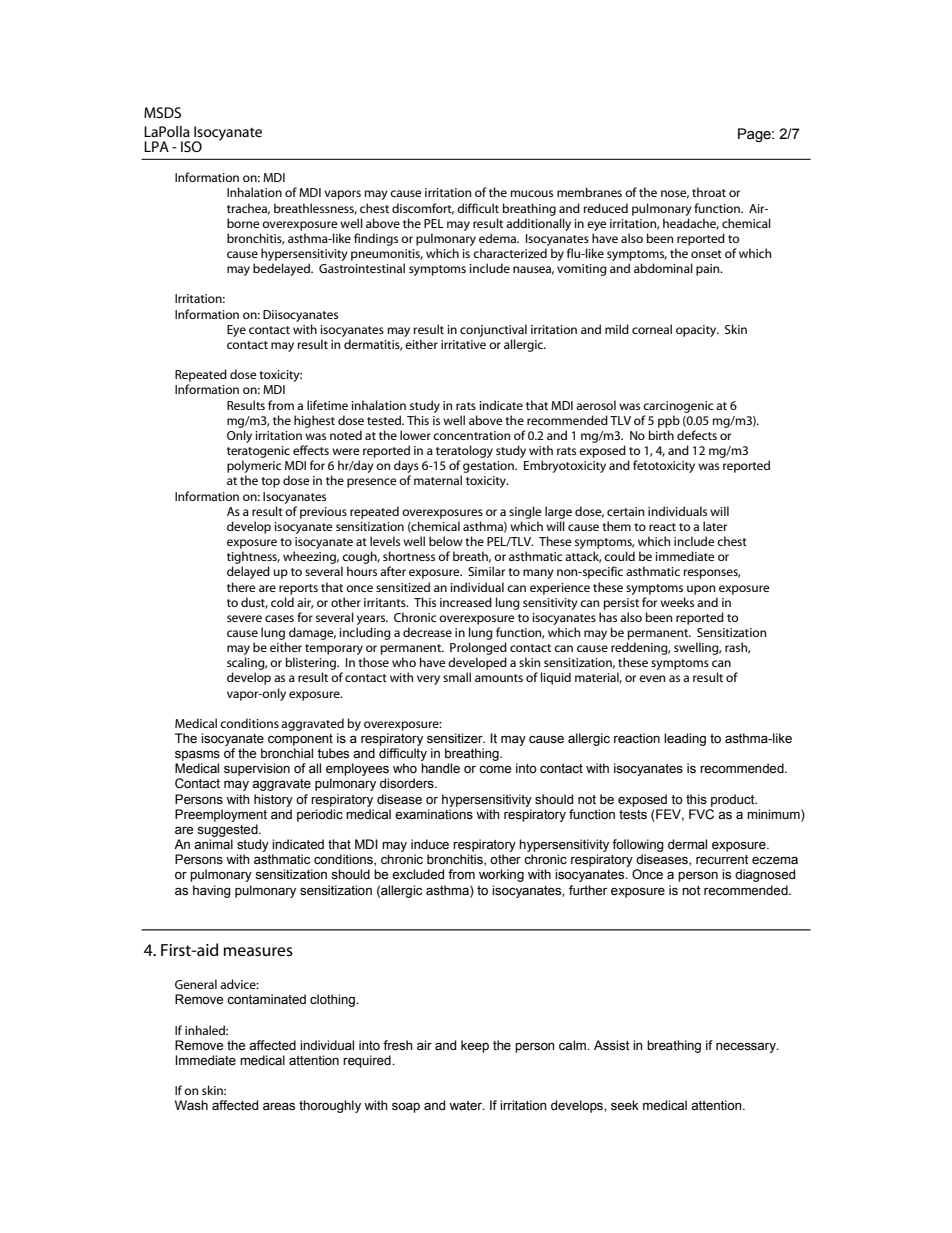  What do you see at coordinates (243, 223) in the document?
I see `BORNE` at bounding box center [243, 223].
